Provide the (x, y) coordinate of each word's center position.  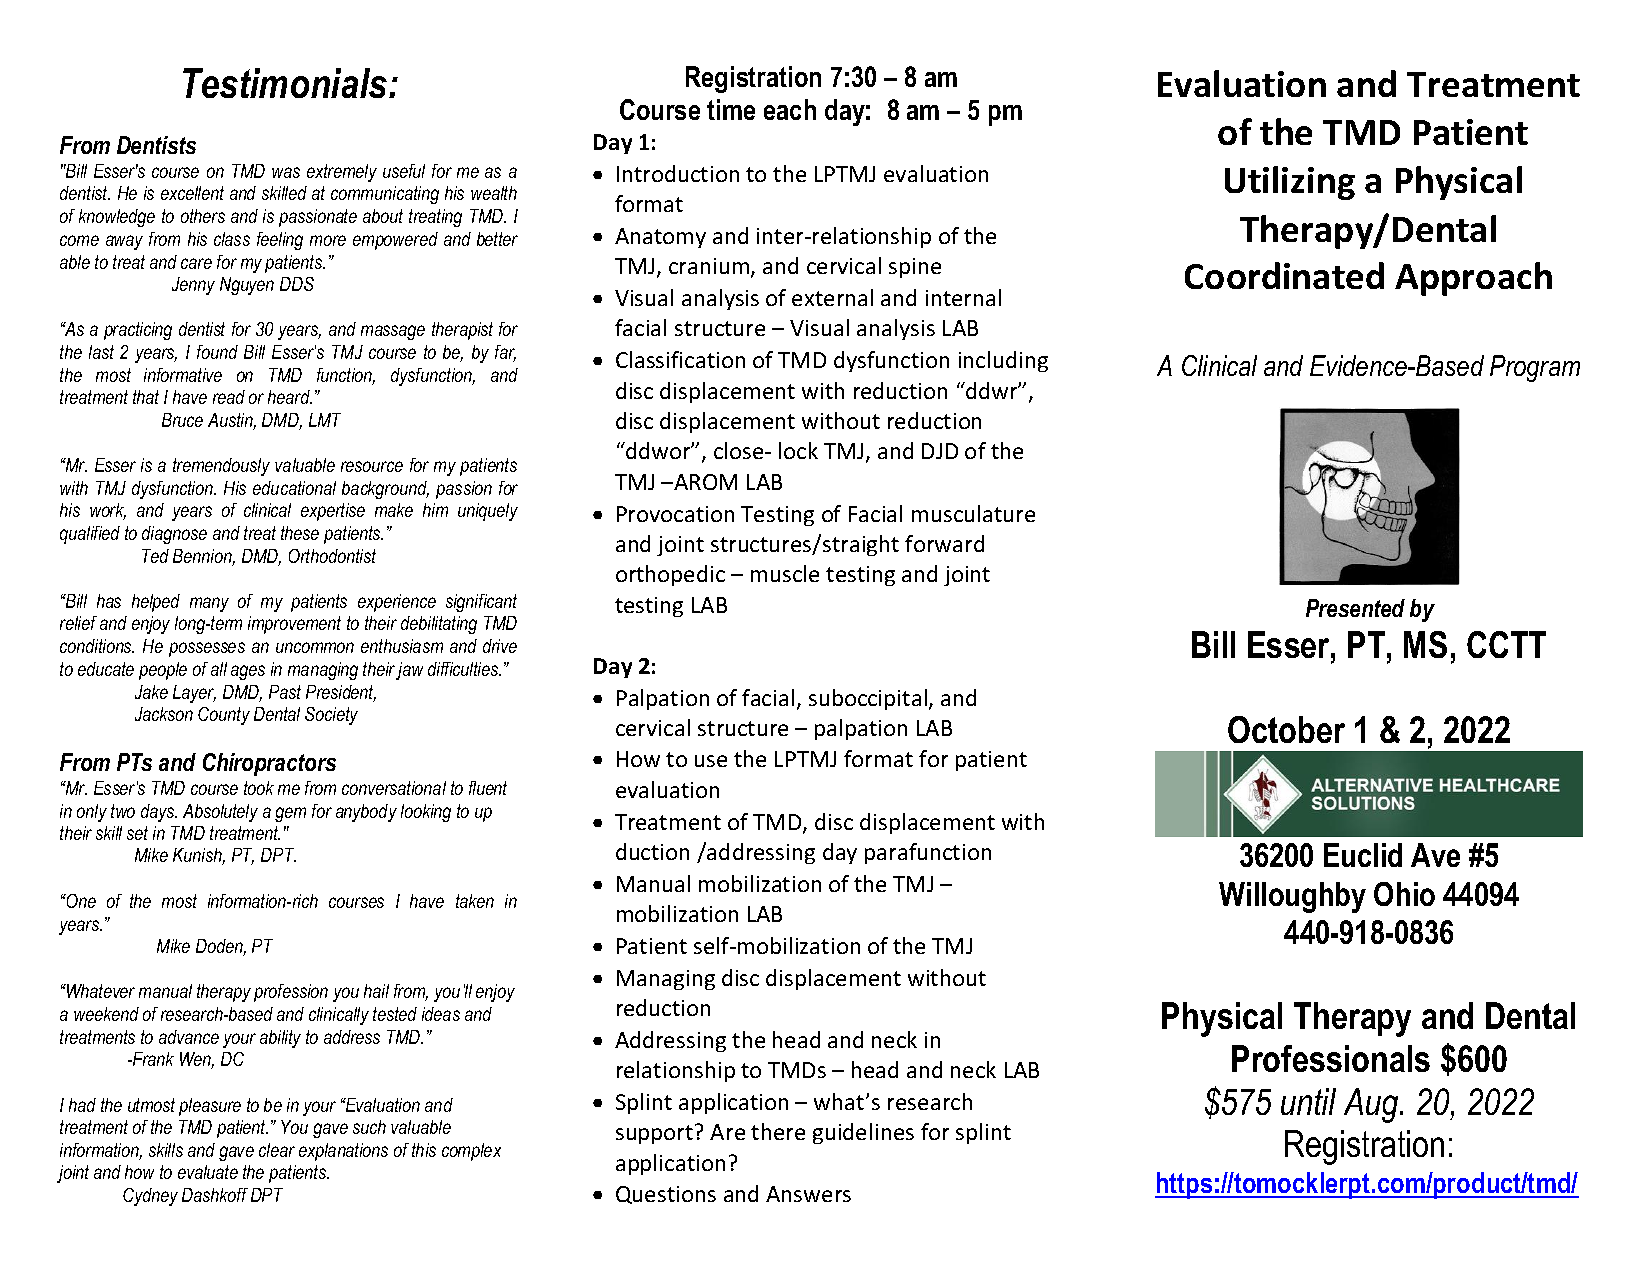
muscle (785, 573)
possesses (207, 649)
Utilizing (1290, 183)
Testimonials (286, 83)
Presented (1355, 608)
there (778, 1131)
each (790, 109)
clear (277, 1150)
